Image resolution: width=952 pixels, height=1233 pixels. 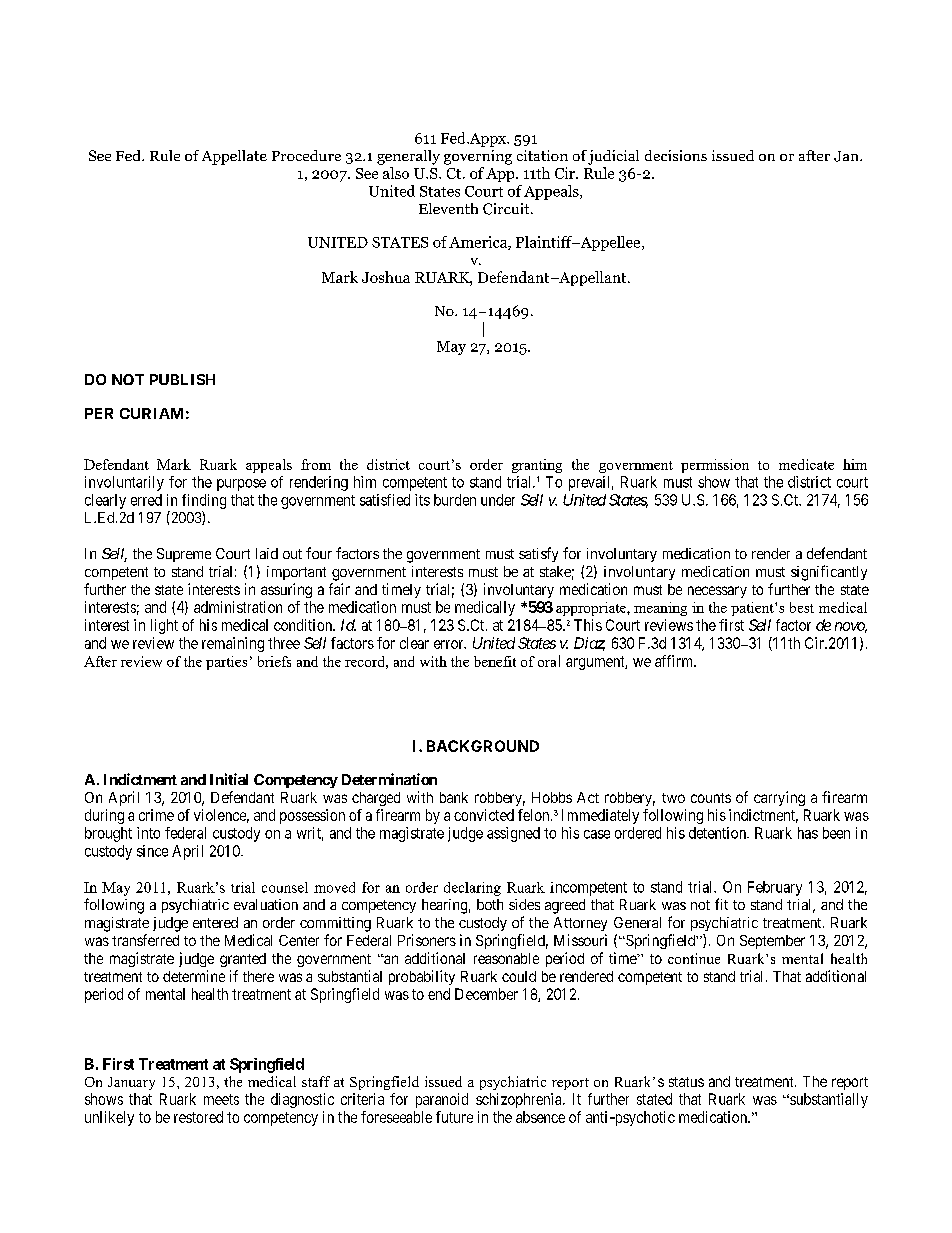 What do you see at coordinates (676, 155) in the document?
I see `decisions` at bounding box center [676, 155].
